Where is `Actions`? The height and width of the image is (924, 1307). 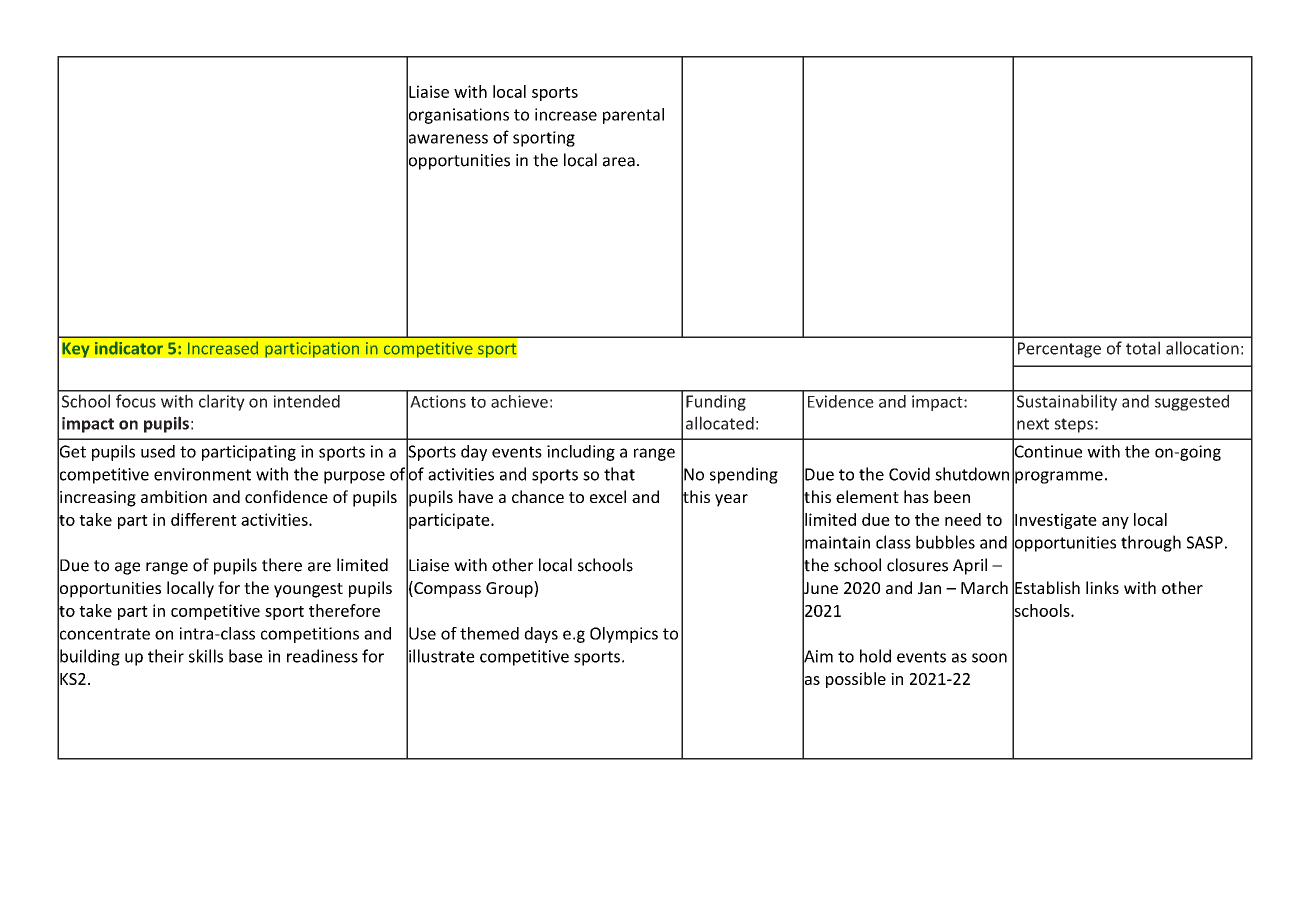
Actions is located at coordinates (438, 401).
